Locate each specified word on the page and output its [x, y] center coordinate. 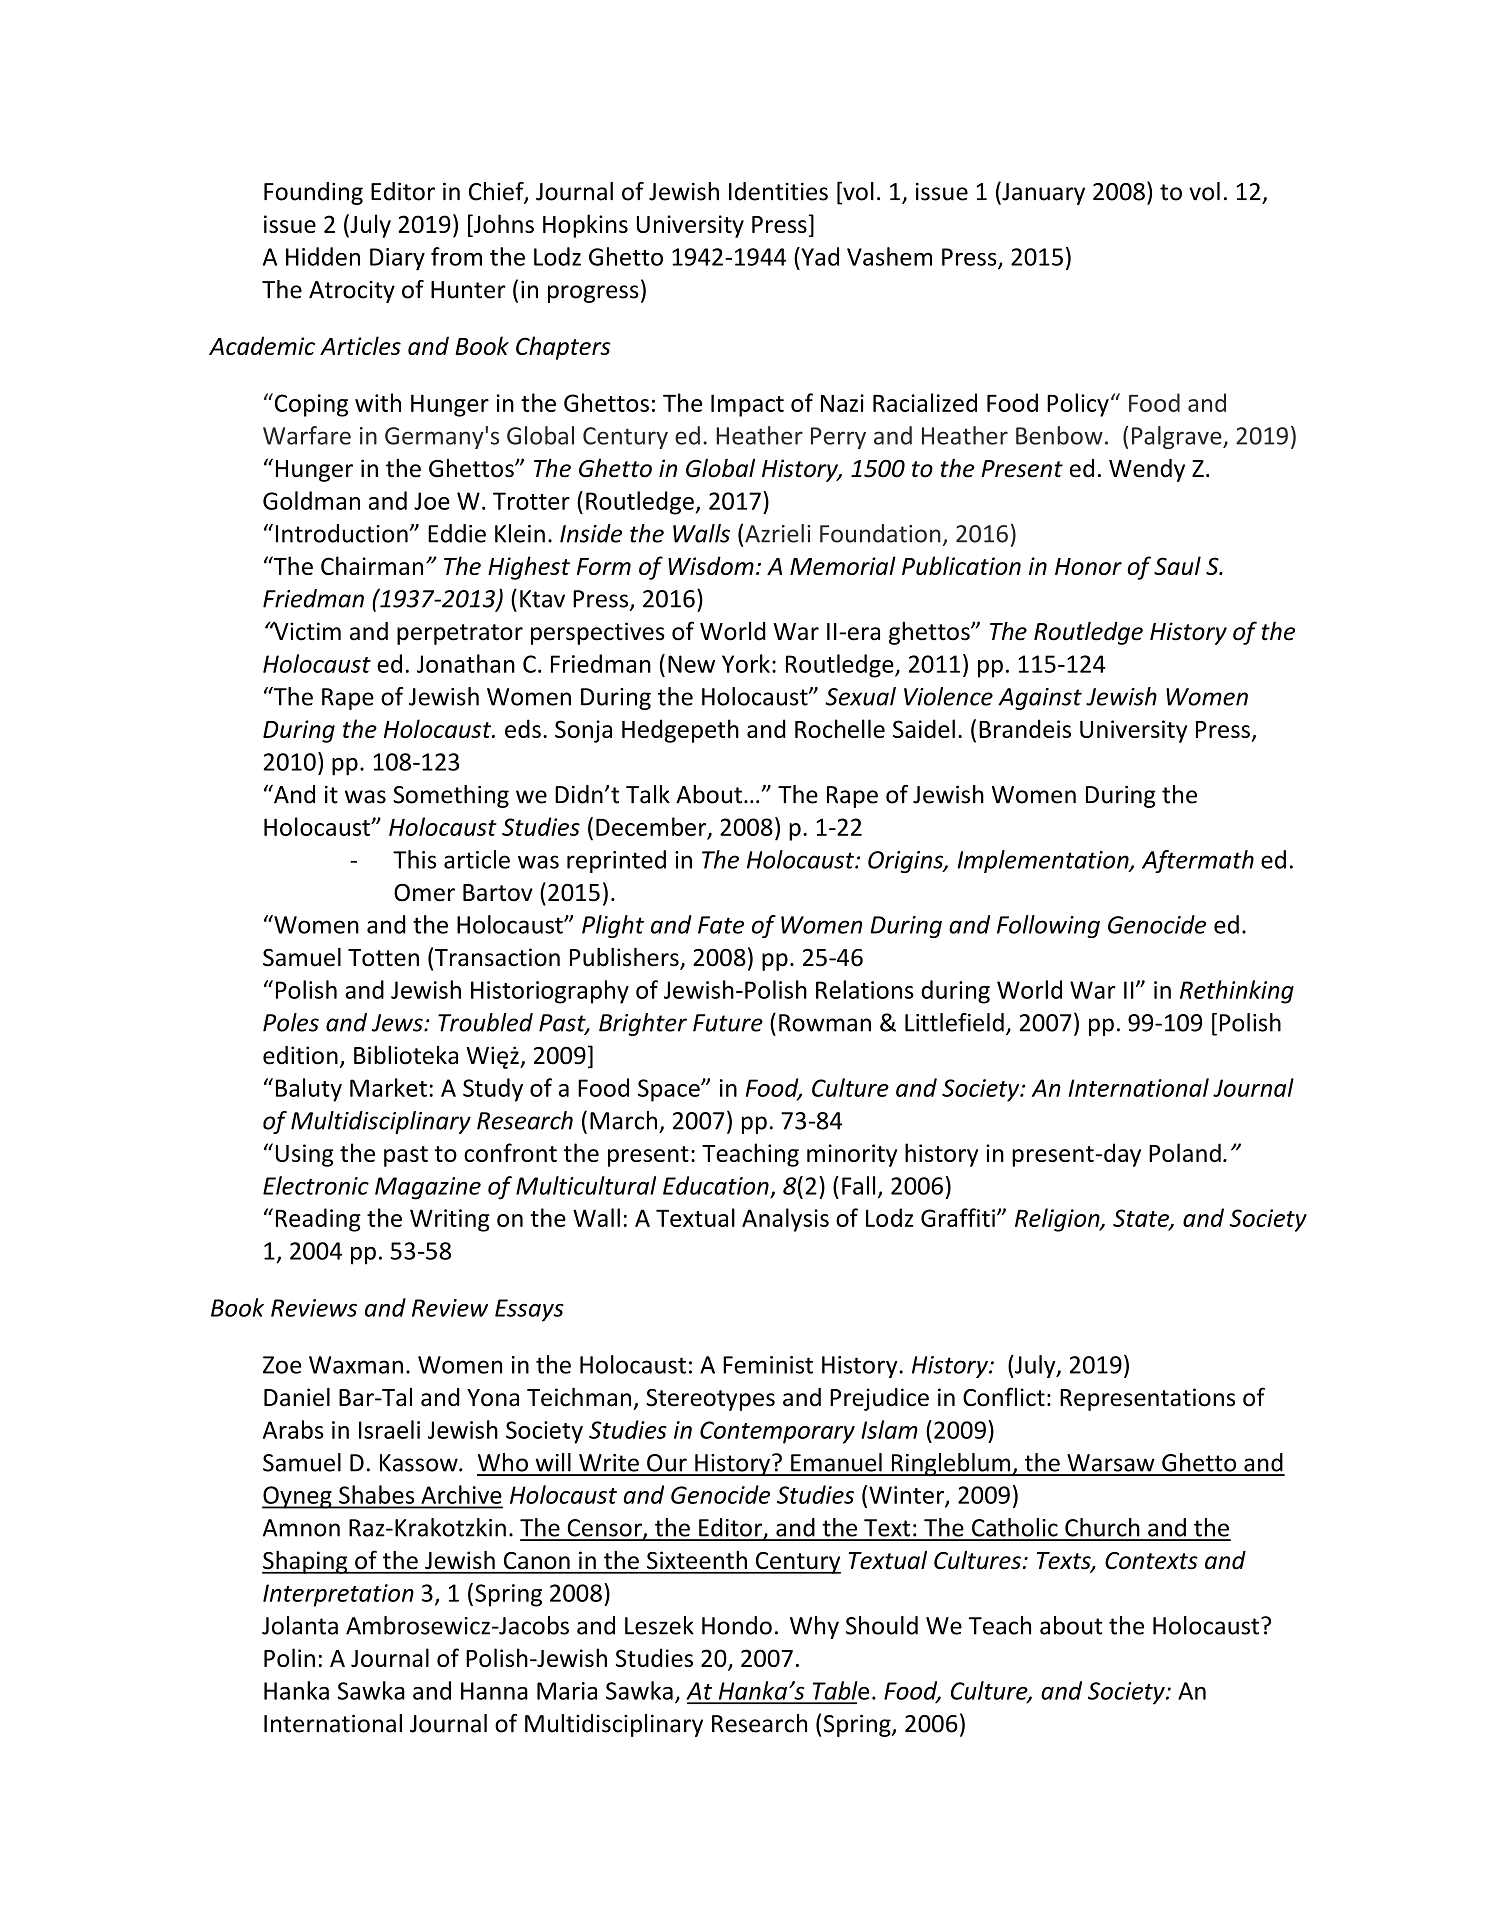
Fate [721, 925]
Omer [424, 893]
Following [1048, 926]
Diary [397, 259]
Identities [778, 191]
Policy [1078, 405]
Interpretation [338, 1595]
